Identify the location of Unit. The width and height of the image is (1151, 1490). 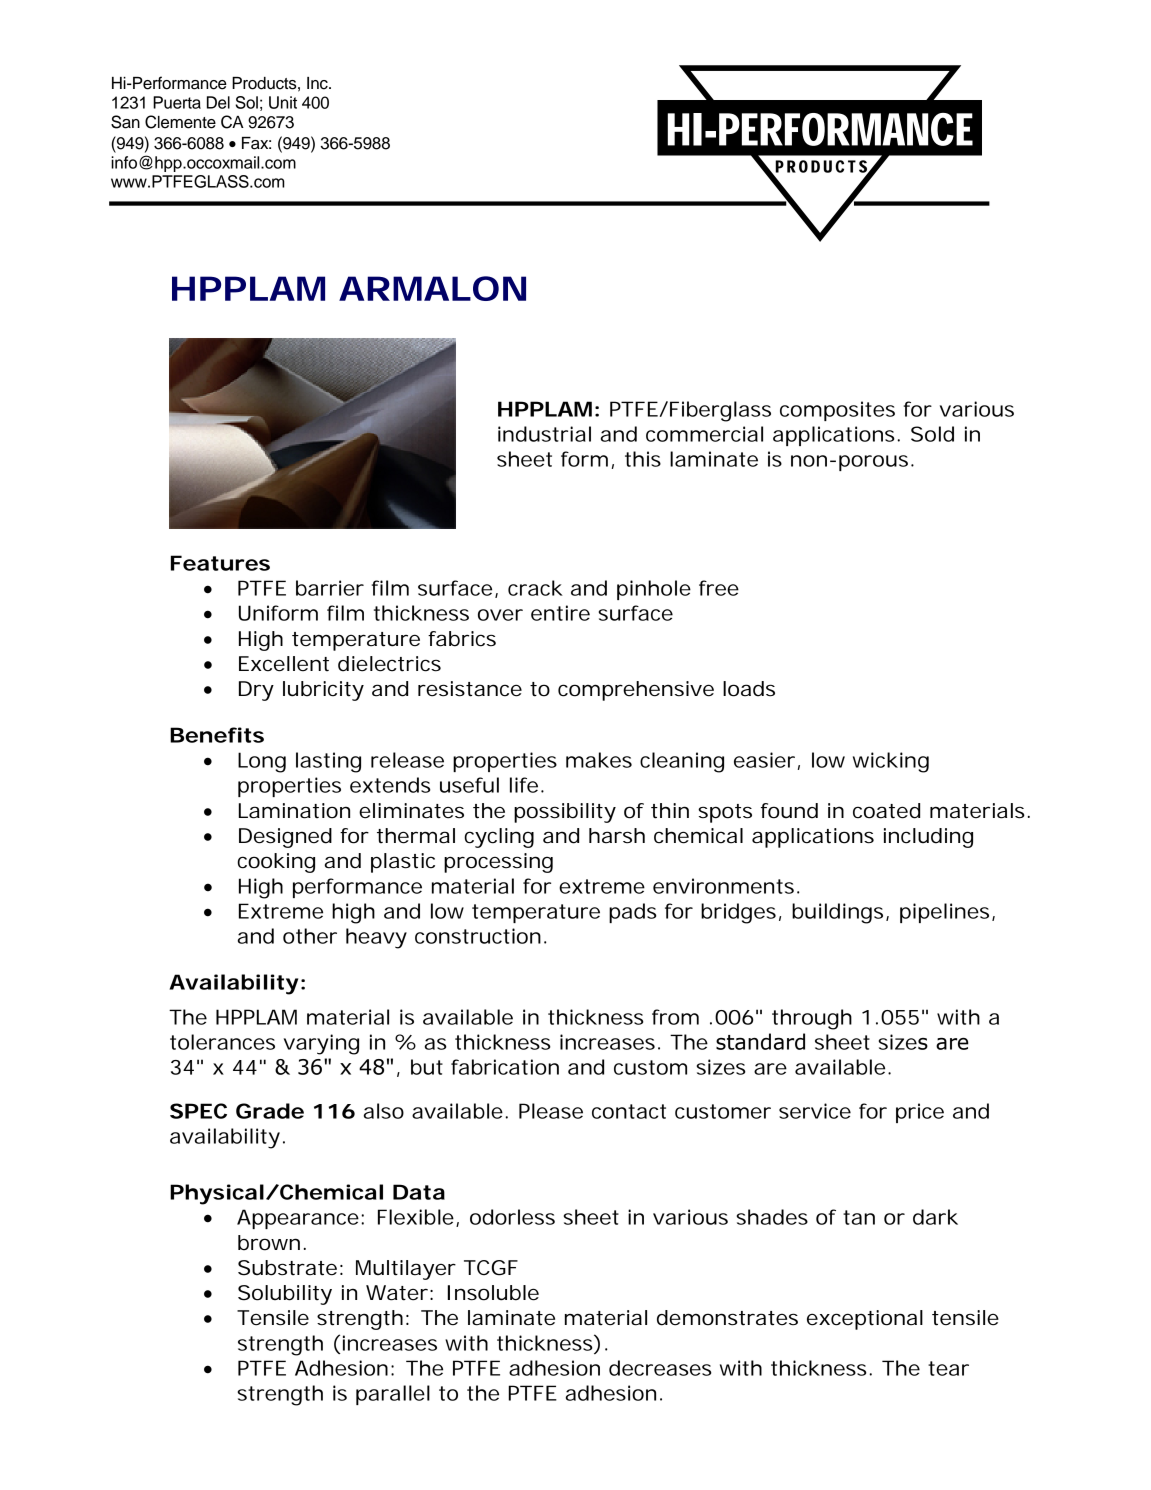
(283, 102).
